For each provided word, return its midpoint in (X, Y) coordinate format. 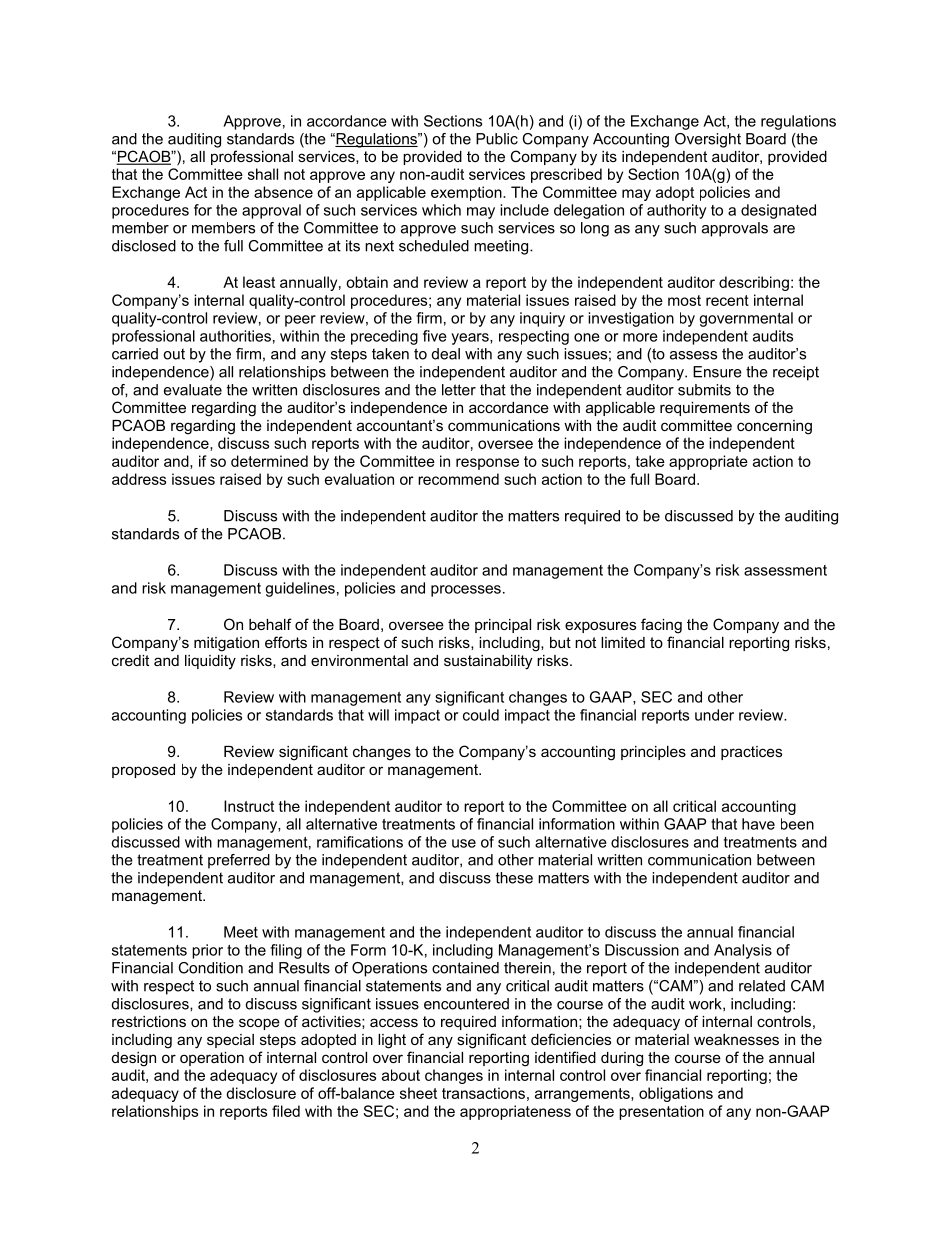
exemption (467, 193)
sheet (418, 1093)
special (230, 1041)
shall (263, 174)
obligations (676, 1094)
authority (676, 211)
